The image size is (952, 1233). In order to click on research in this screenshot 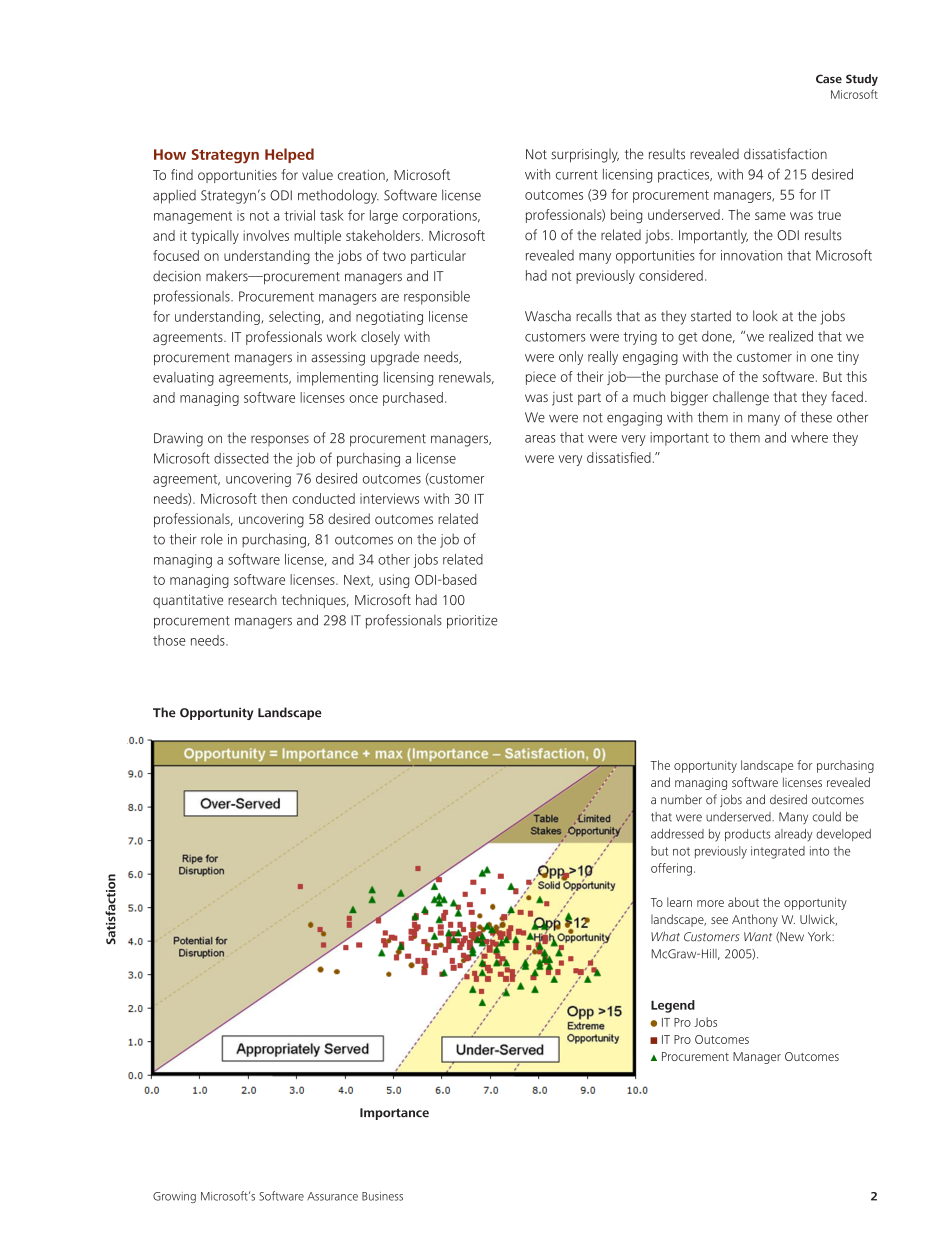, I will do `click(252, 599)`.
